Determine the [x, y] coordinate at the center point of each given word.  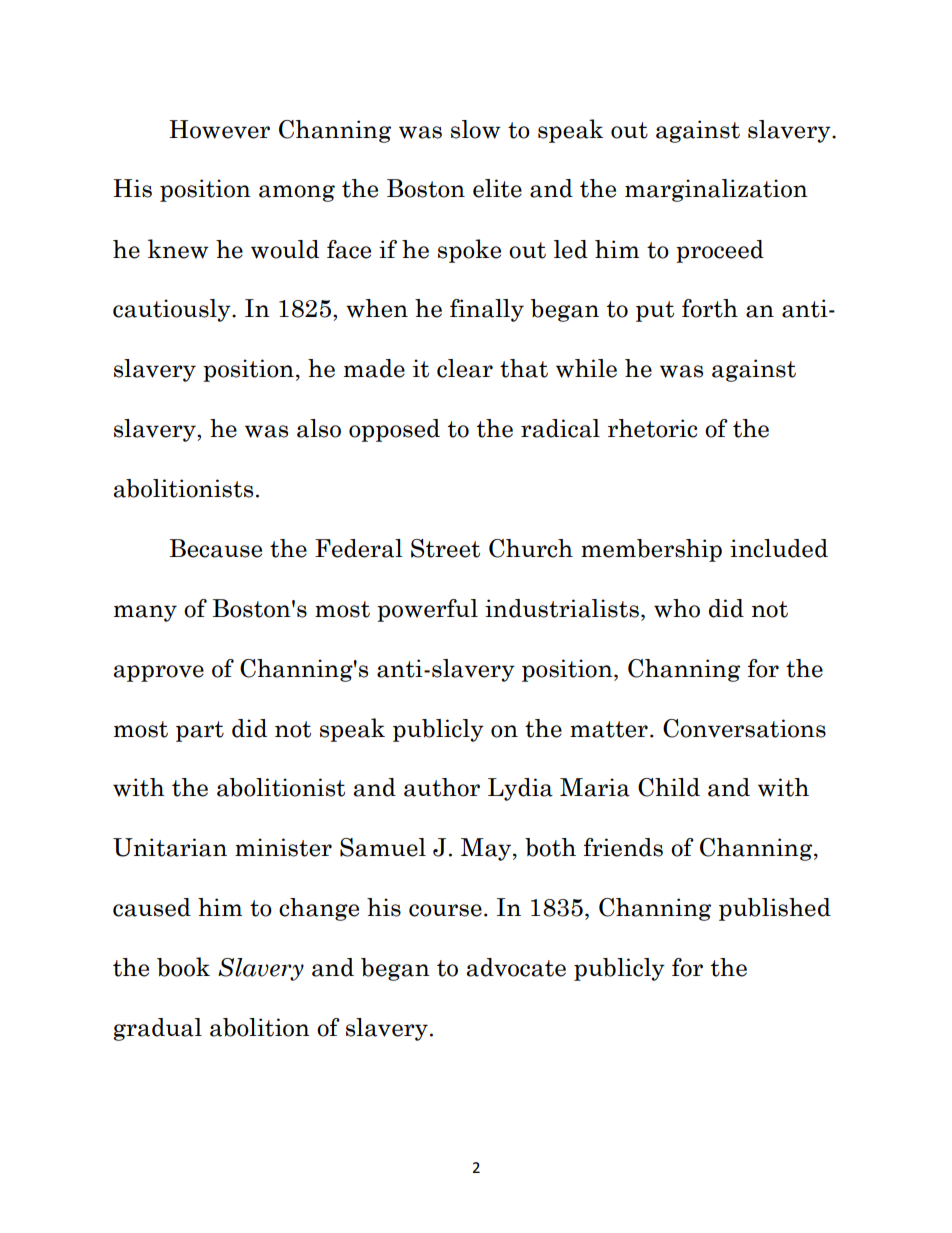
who [677, 608]
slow [476, 129]
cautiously [173, 310]
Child [669, 787]
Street [445, 548]
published [775, 909]
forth [710, 308]
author [442, 787]
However [219, 129]
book [183, 967]
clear [465, 368]
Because [215, 548]
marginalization [716, 190]
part [200, 731]
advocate [516, 967]
